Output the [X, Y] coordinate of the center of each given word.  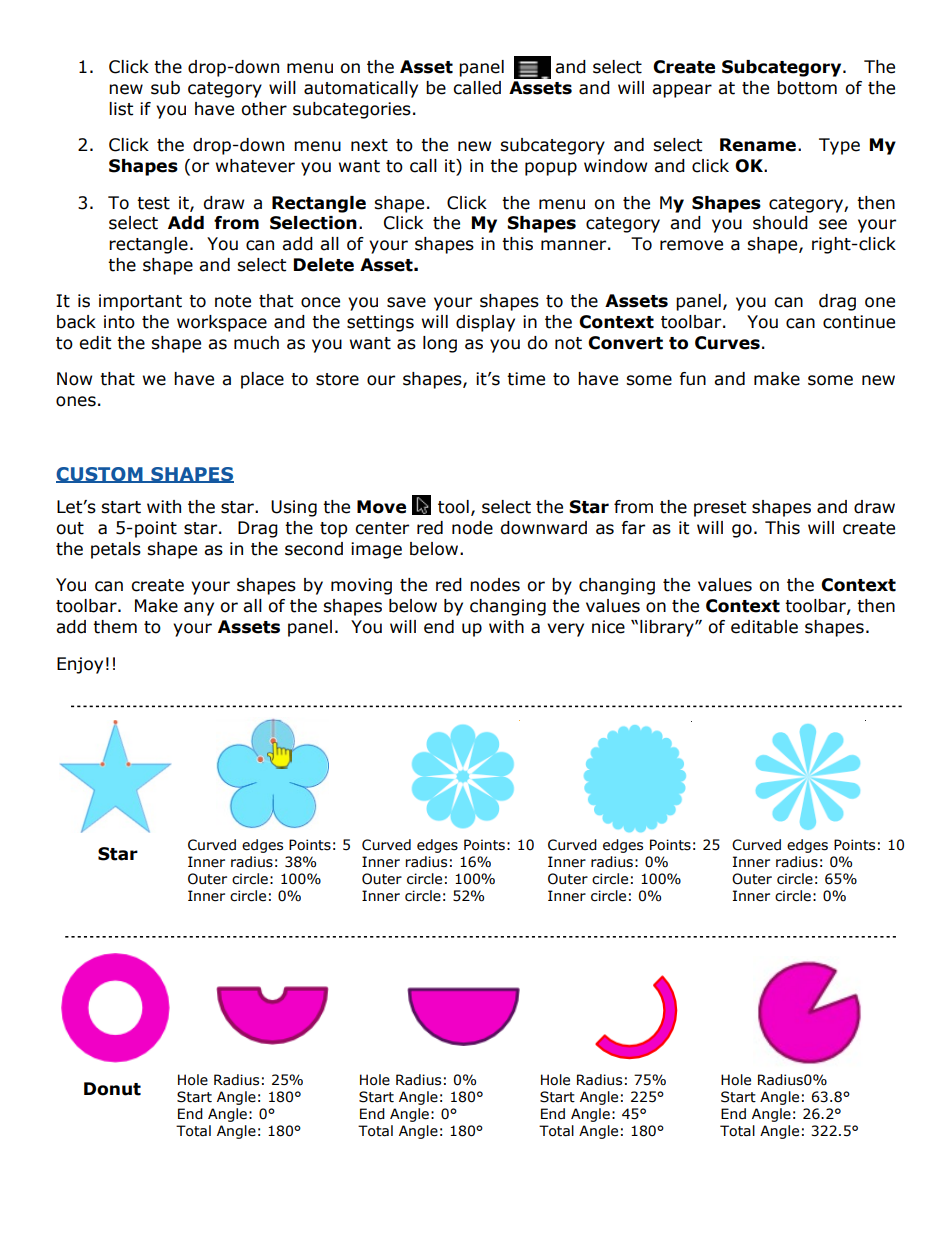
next [369, 145]
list [121, 109]
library [668, 628]
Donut [112, 1089]
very [565, 630]
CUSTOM [100, 475]
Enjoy [80, 665]
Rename [758, 145]
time [526, 379]
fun [692, 379]
